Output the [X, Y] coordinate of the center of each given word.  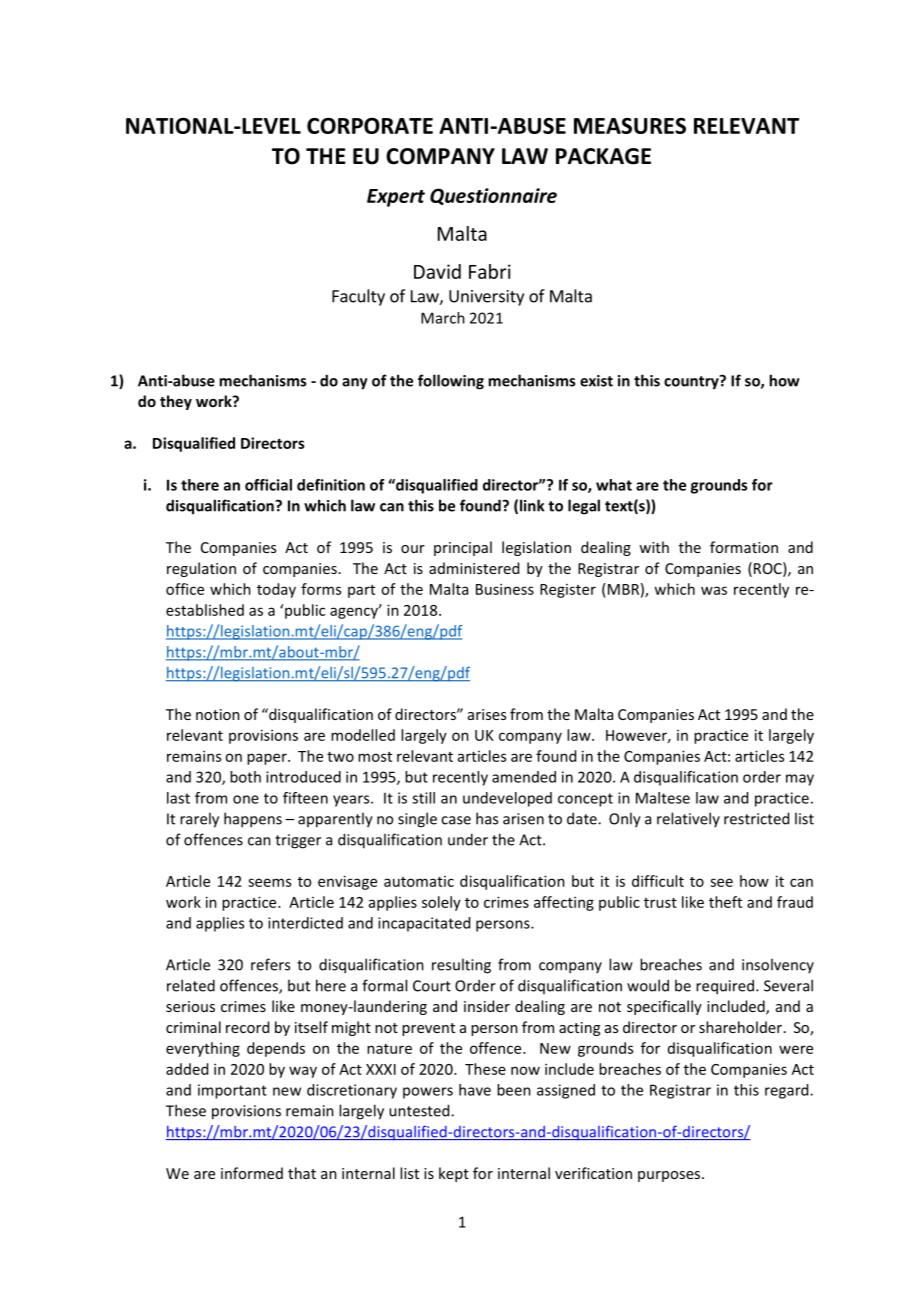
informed [252, 1173]
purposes [670, 1176]
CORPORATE [370, 126]
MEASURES [630, 126]
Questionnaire [493, 196]
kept [454, 1174]
